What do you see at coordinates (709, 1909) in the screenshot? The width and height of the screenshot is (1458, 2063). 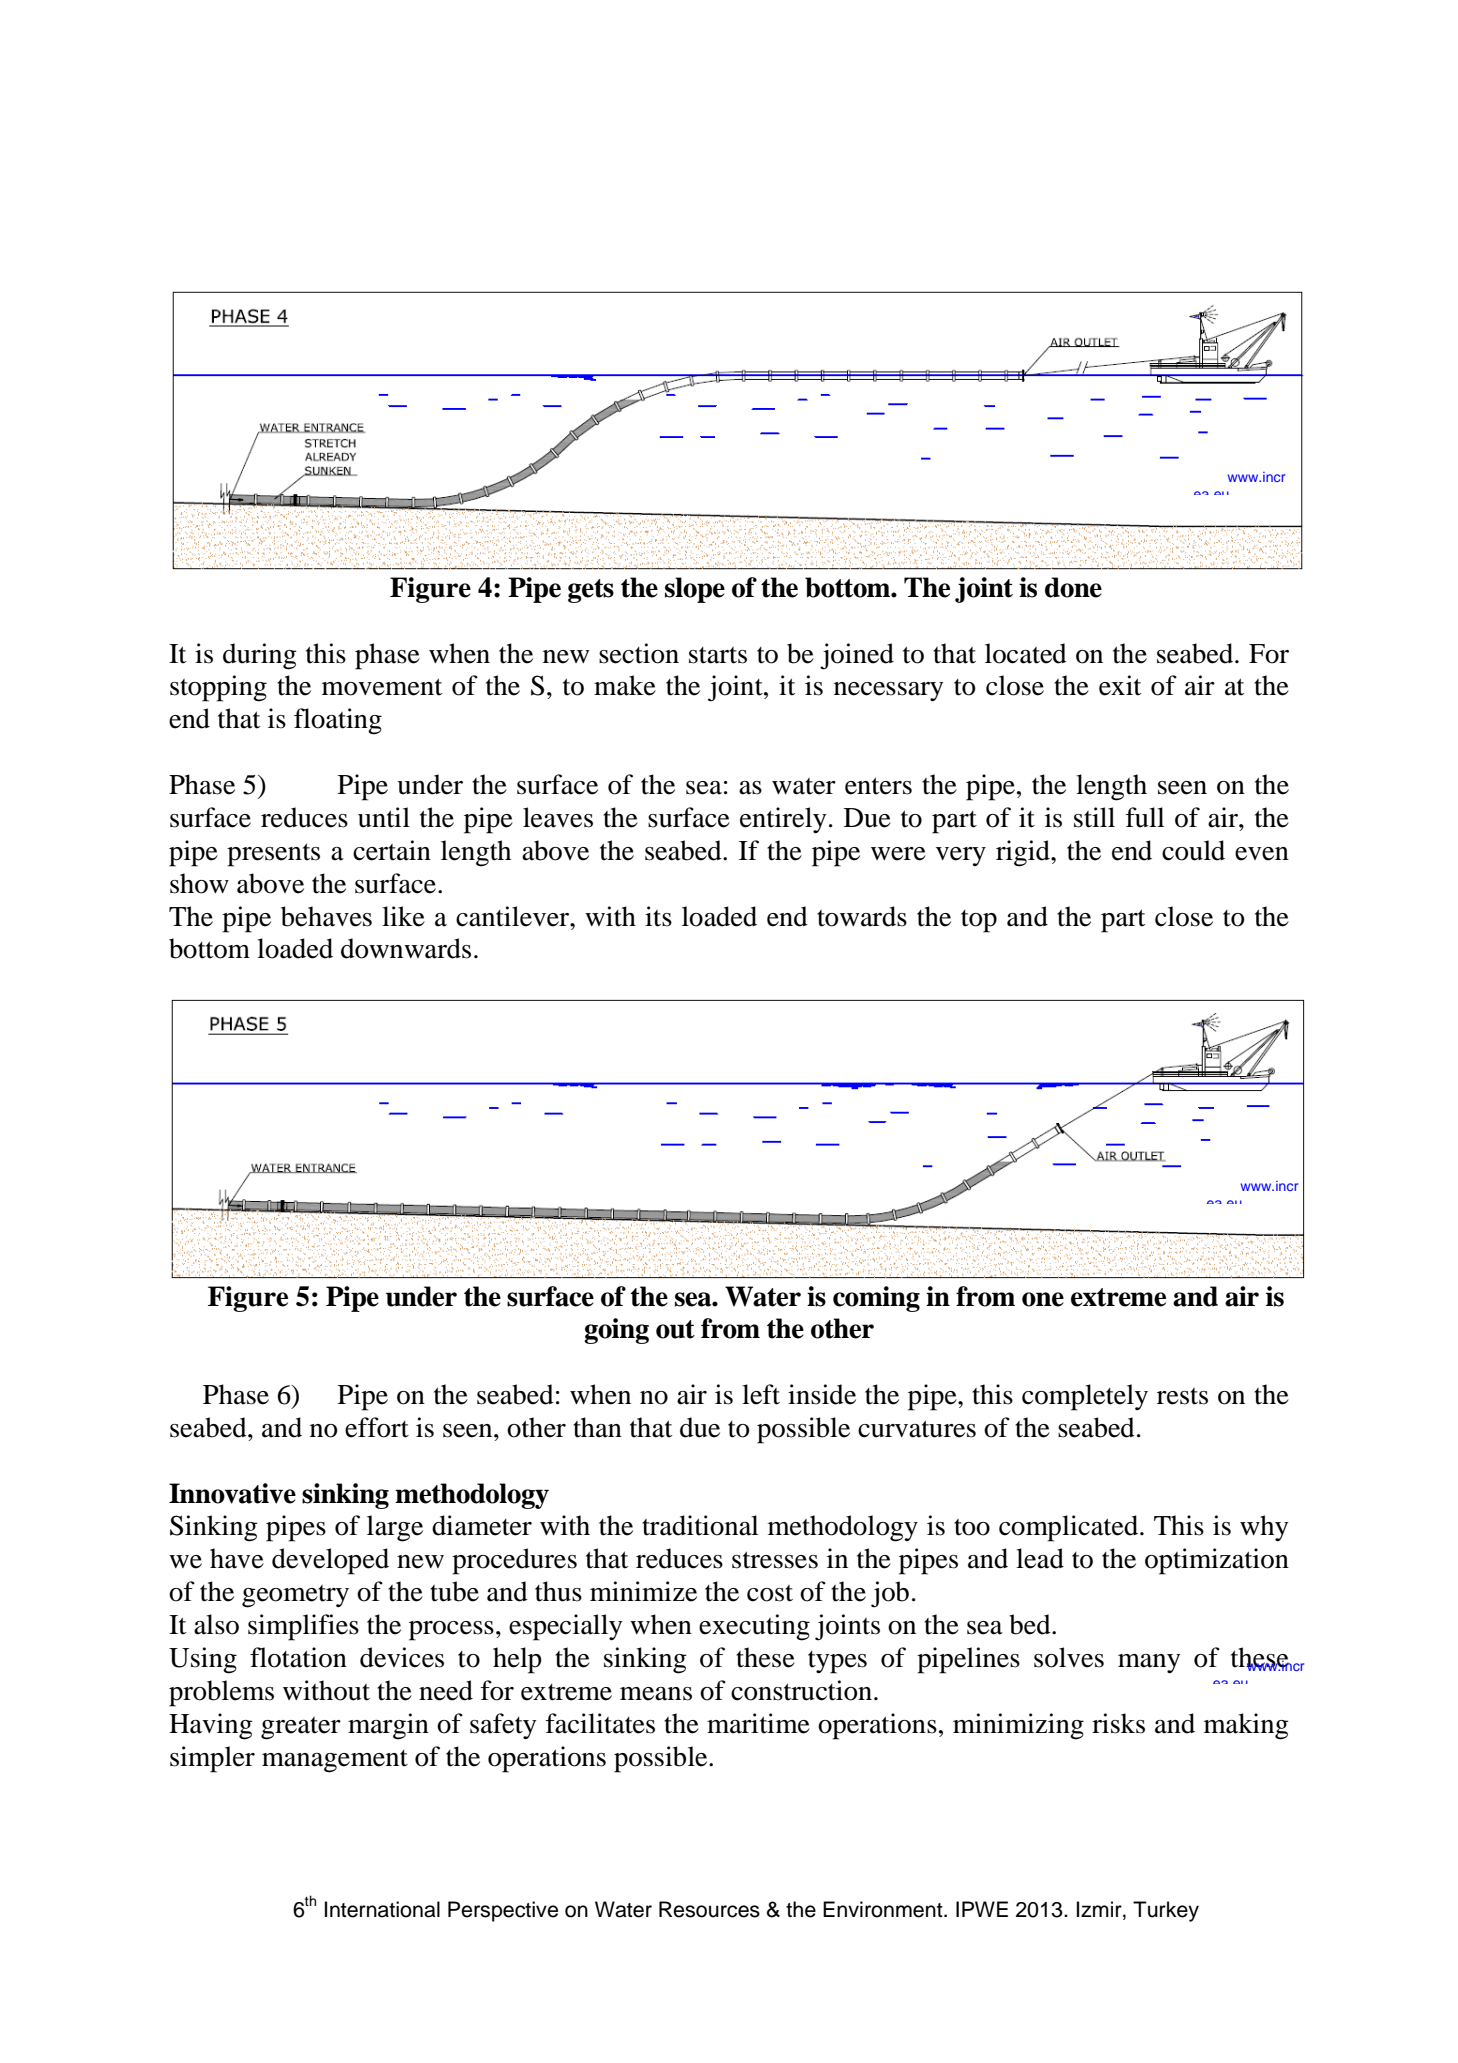 I see `Resources` at bounding box center [709, 1909].
